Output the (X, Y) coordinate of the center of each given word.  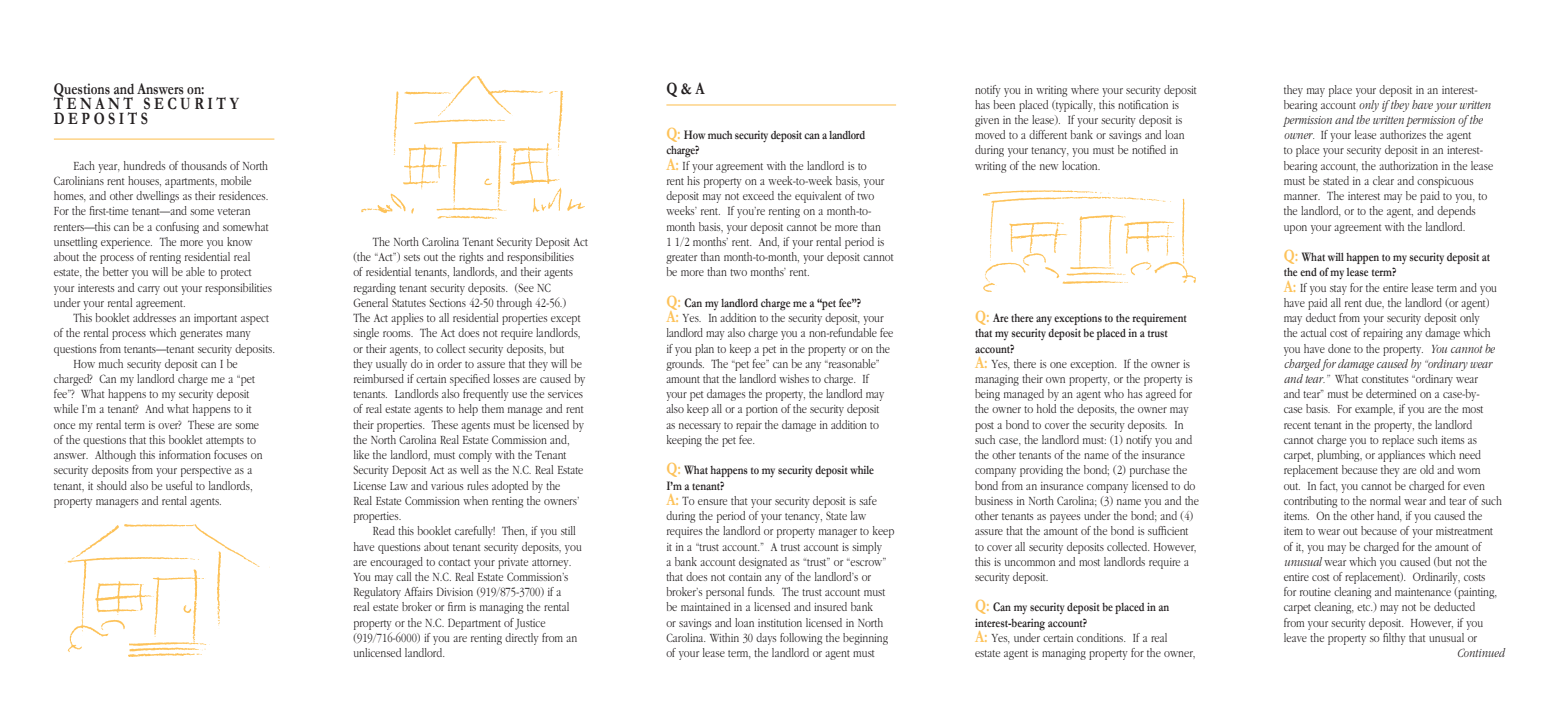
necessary (700, 427)
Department (474, 624)
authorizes (1403, 134)
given (987, 121)
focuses (230, 454)
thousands (204, 165)
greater (681, 259)
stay (1338, 290)
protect (236, 274)
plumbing (1339, 456)
